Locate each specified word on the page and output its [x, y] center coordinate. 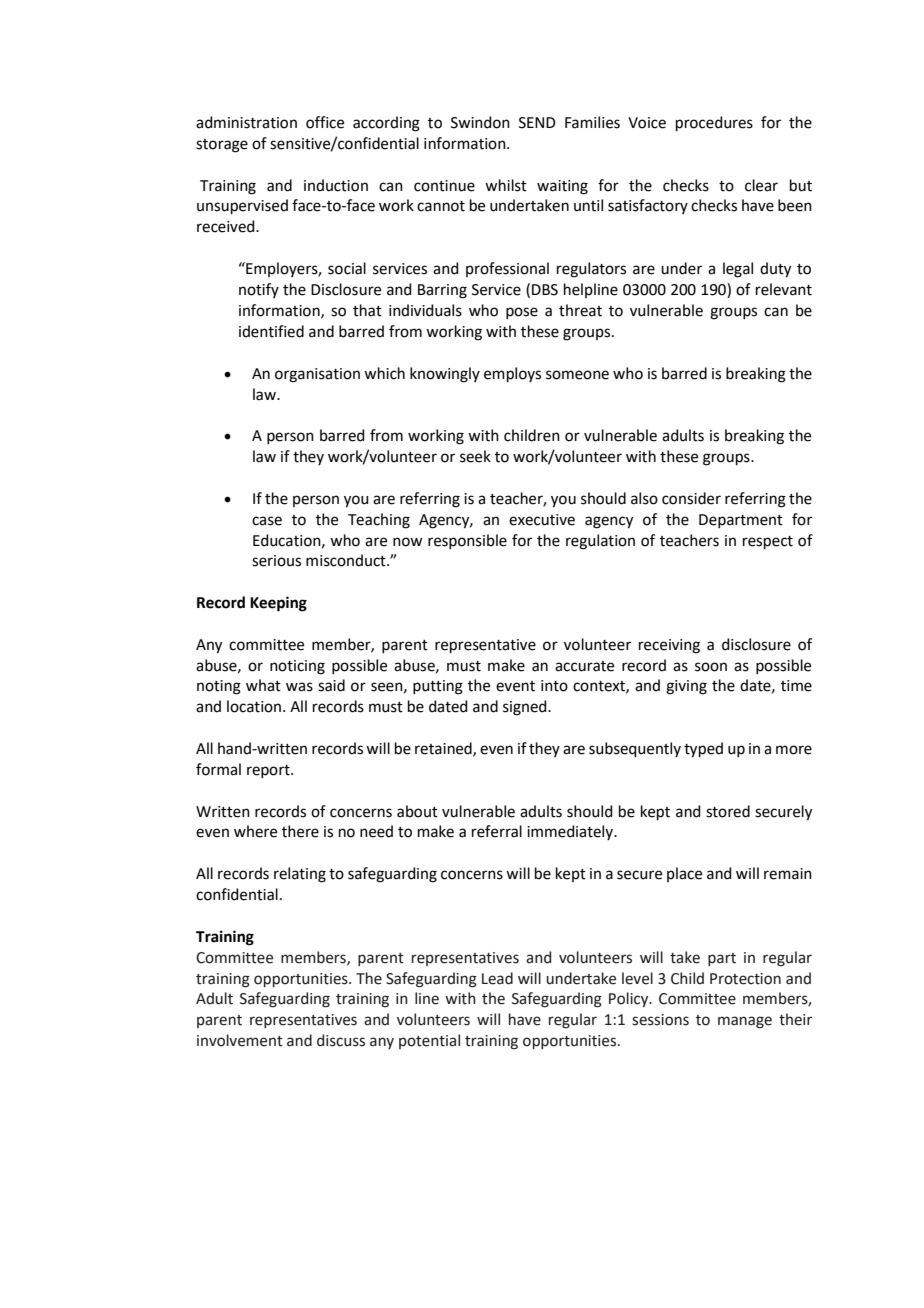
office [325, 122]
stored [728, 811]
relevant [784, 289]
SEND [537, 123]
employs [512, 374]
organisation [317, 375]
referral [497, 831]
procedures [714, 123]
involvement [240, 1040]
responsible [467, 541]
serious [276, 561]
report [269, 771]
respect [768, 542]
